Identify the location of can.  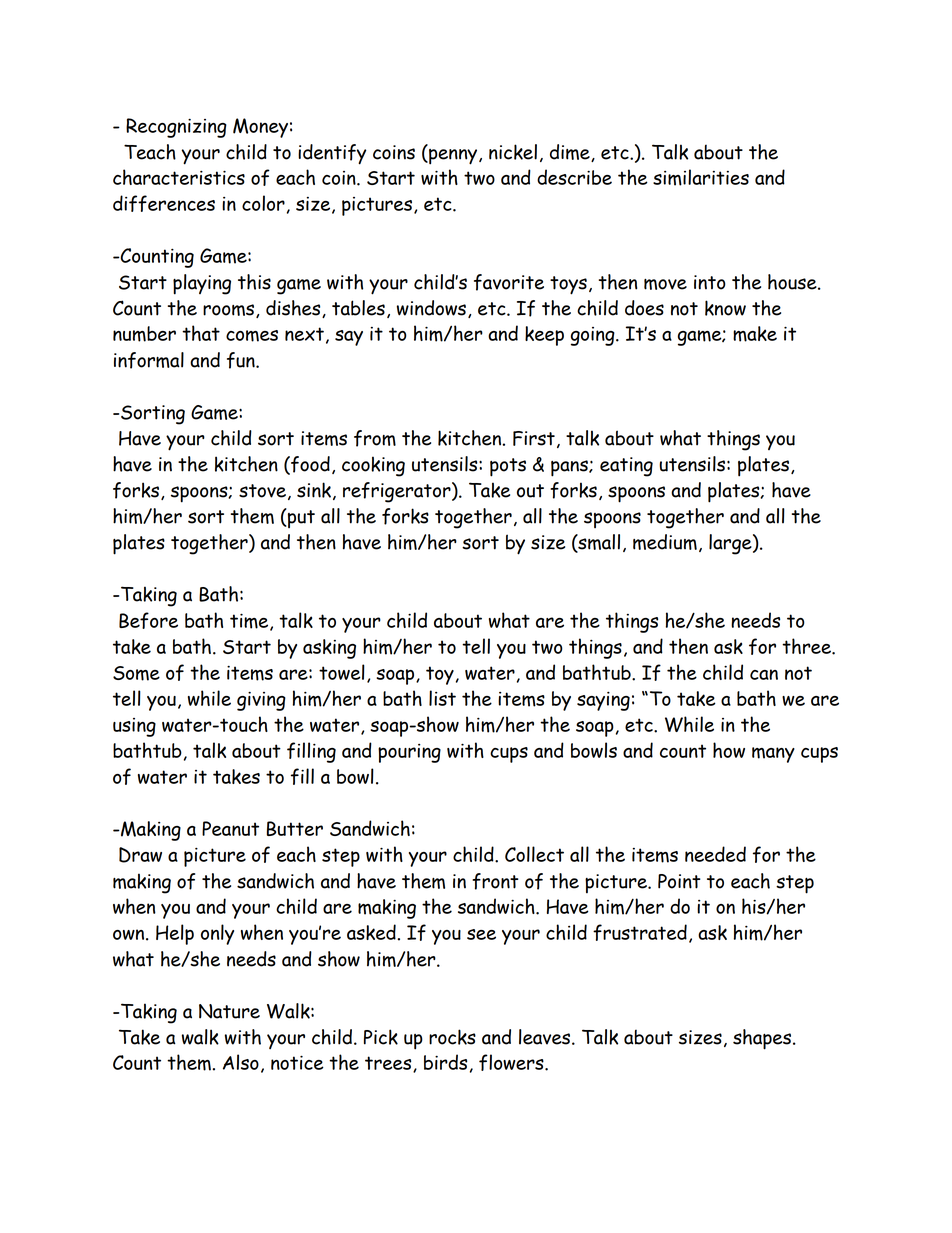
(764, 674).
